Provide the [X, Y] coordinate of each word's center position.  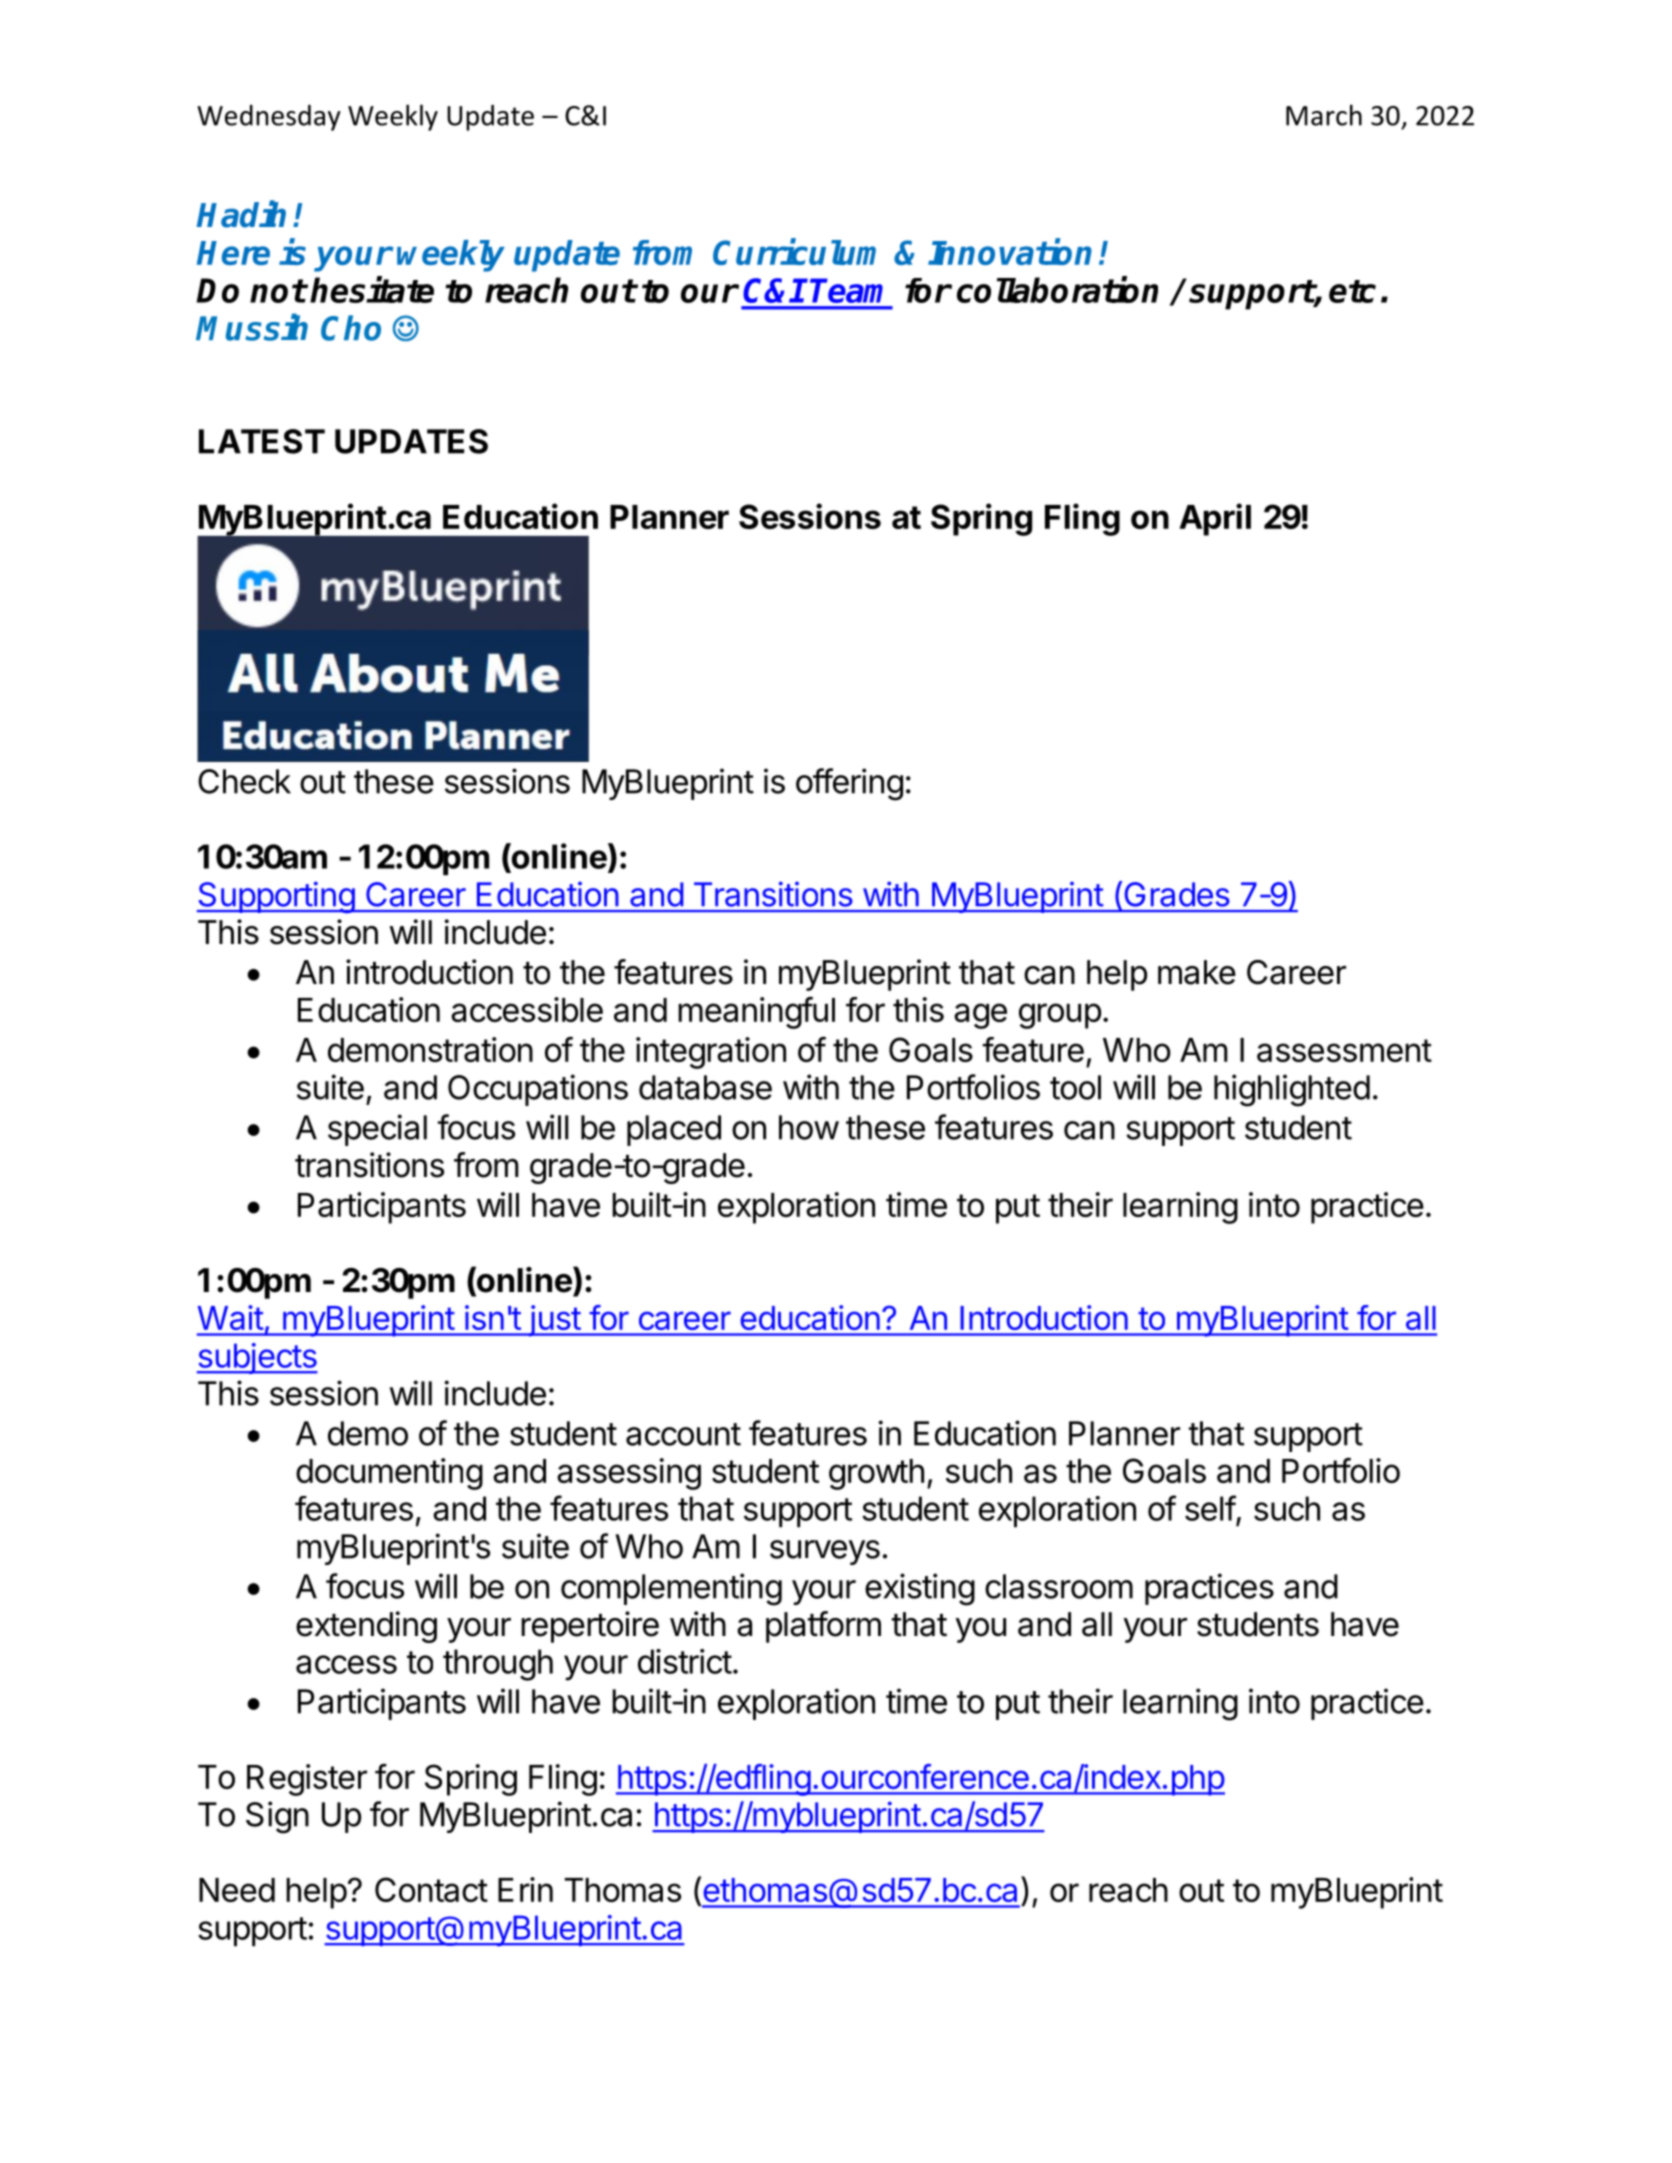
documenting [389, 1474]
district [685, 1661]
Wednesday [269, 118]
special [377, 1130]
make [1197, 972]
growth [876, 1474]
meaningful [756, 1013]
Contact [431, 1889]
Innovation [1010, 252]
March [1324, 115]
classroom [1059, 1586]
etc [1352, 291]
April [1215, 519]
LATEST [262, 441]
